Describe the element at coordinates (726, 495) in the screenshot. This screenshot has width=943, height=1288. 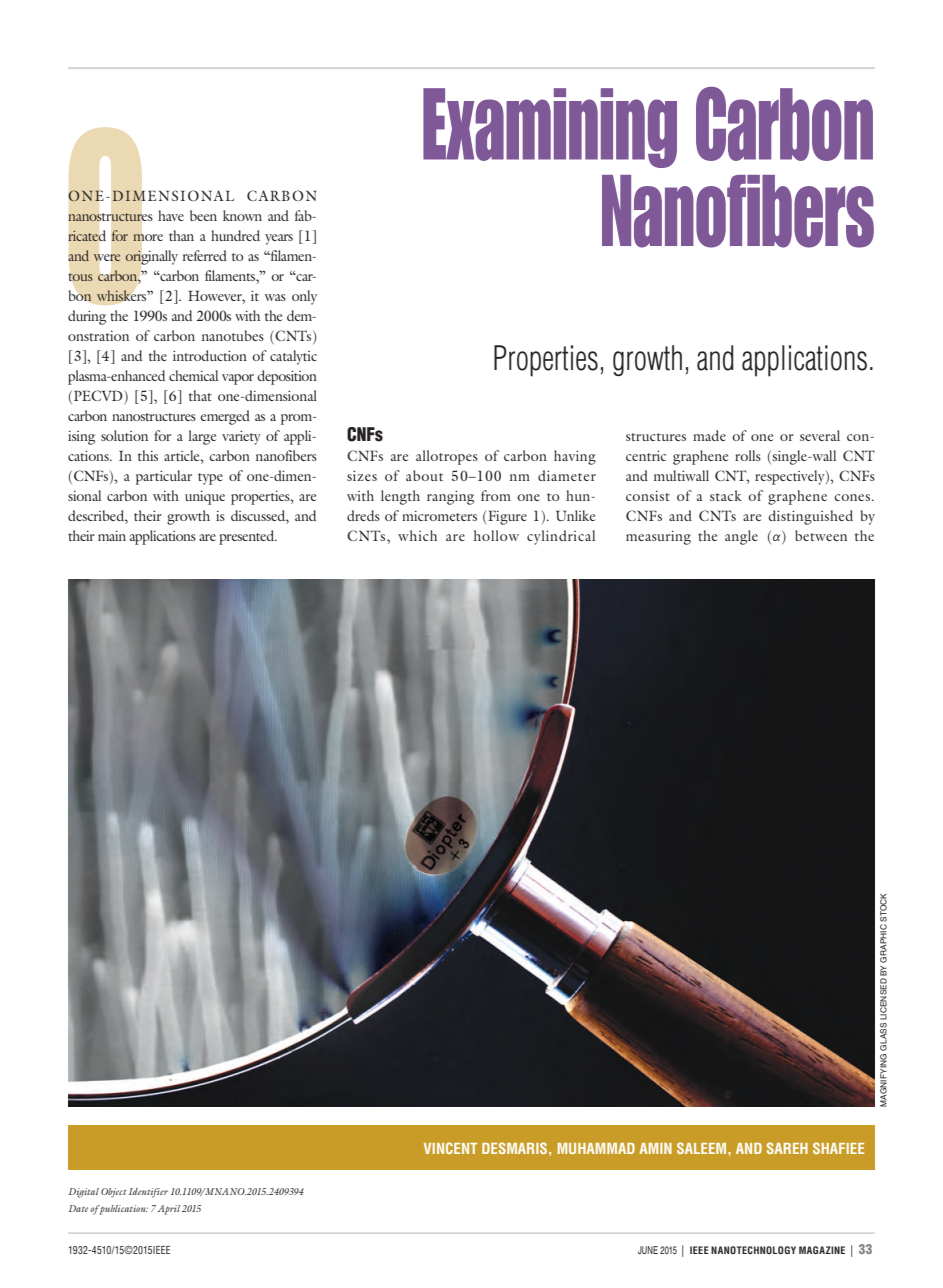
I see `stack` at that location.
